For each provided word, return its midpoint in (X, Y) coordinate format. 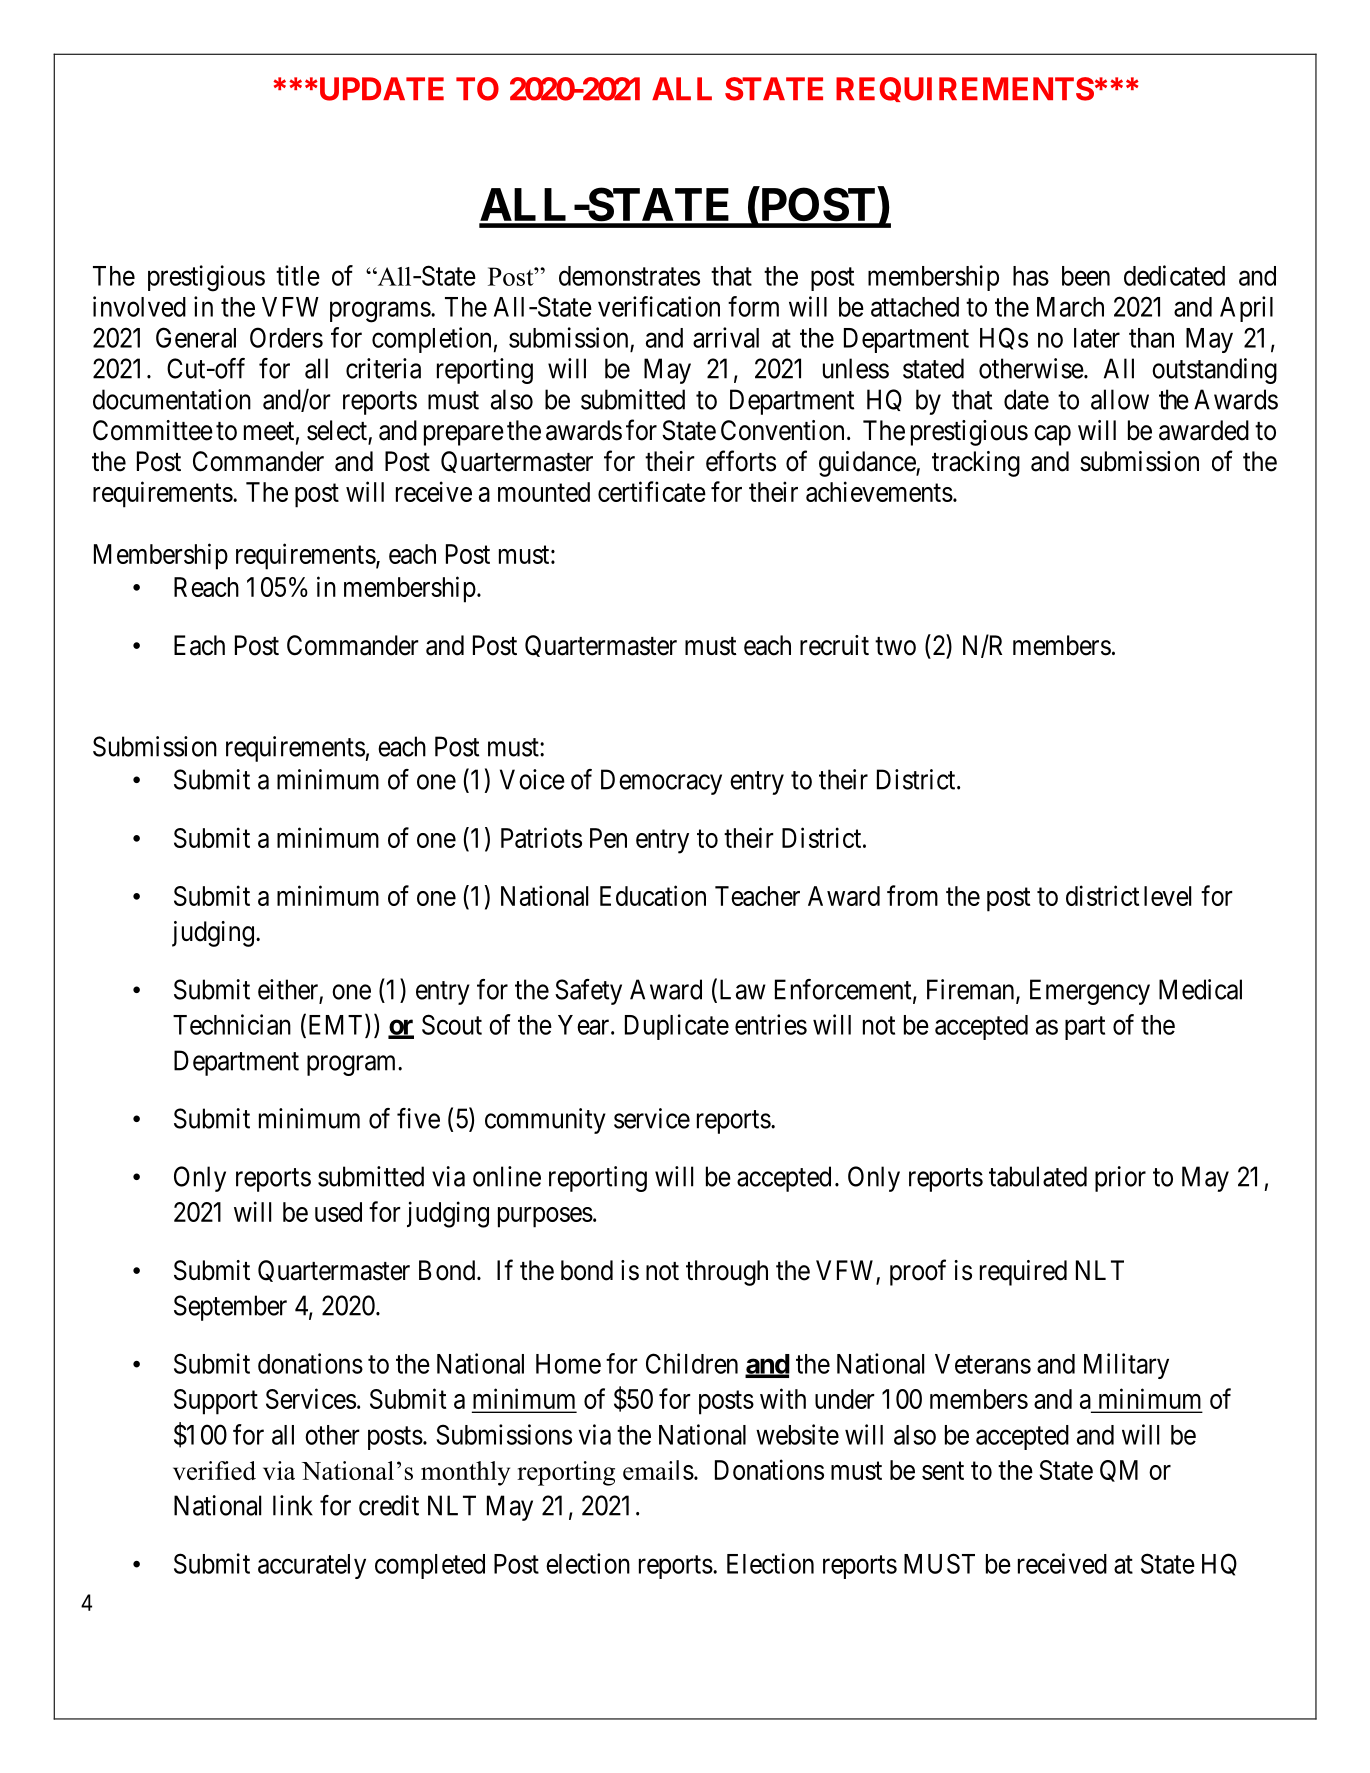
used (338, 1212)
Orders (286, 337)
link (293, 1505)
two (895, 646)
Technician (232, 1024)
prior (1120, 1179)
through (727, 1273)
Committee (153, 430)
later (1097, 338)
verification (659, 306)
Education (653, 895)
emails (658, 1470)
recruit (834, 645)
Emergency (1090, 992)
